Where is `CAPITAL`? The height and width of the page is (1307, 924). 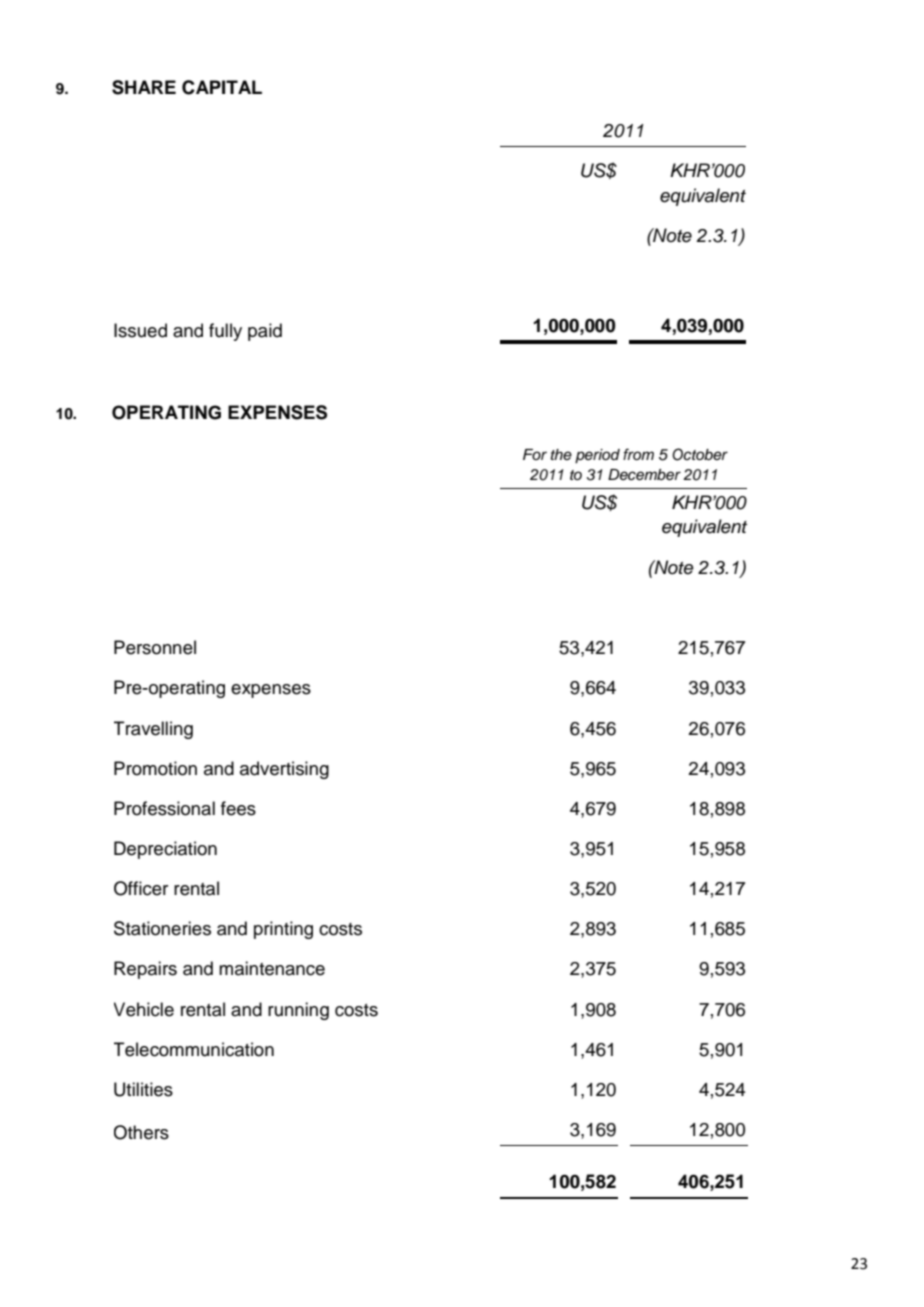
CAPITAL is located at coordinates (222, 87).
